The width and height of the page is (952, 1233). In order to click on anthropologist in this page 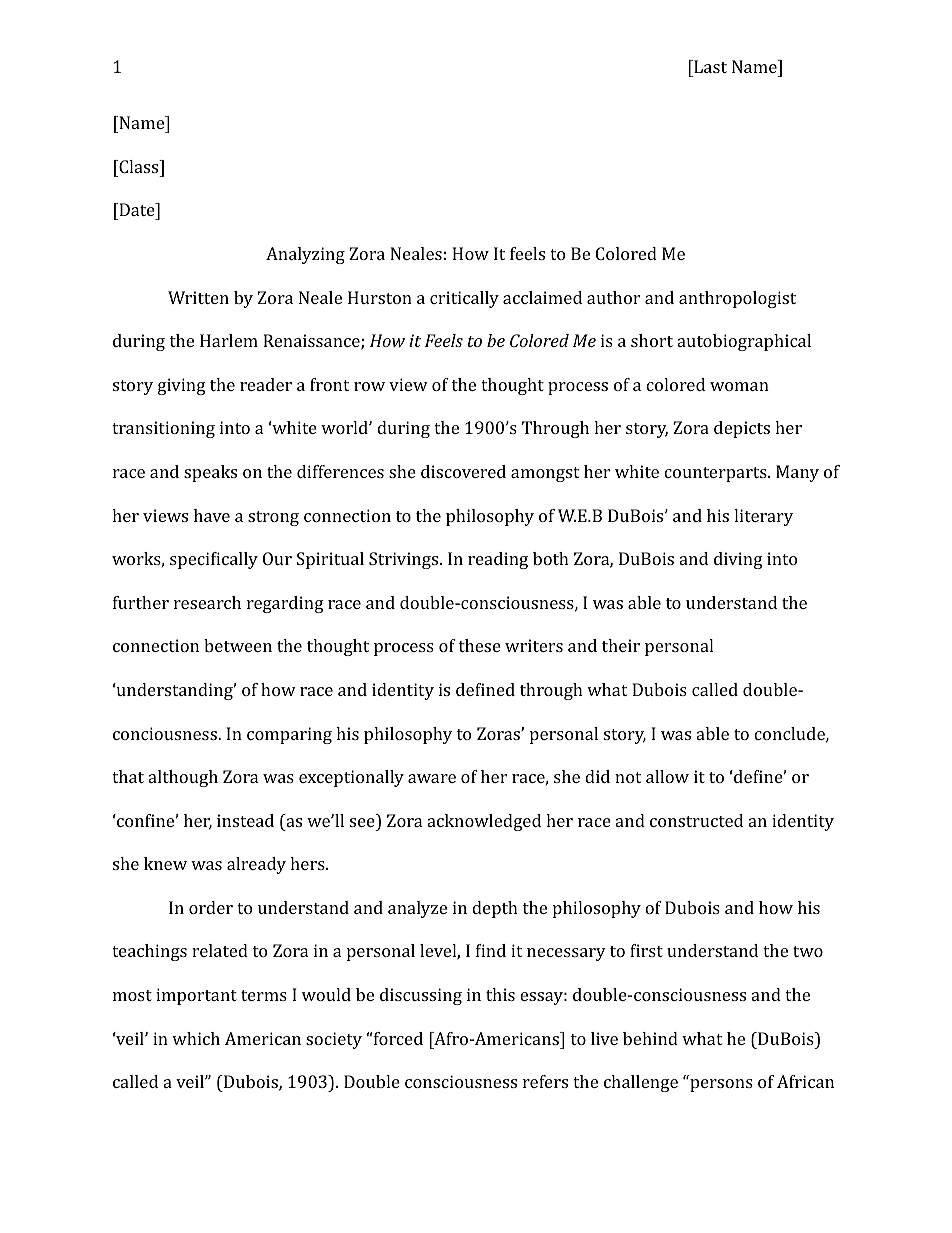, I will do `click(737, 299)`.
